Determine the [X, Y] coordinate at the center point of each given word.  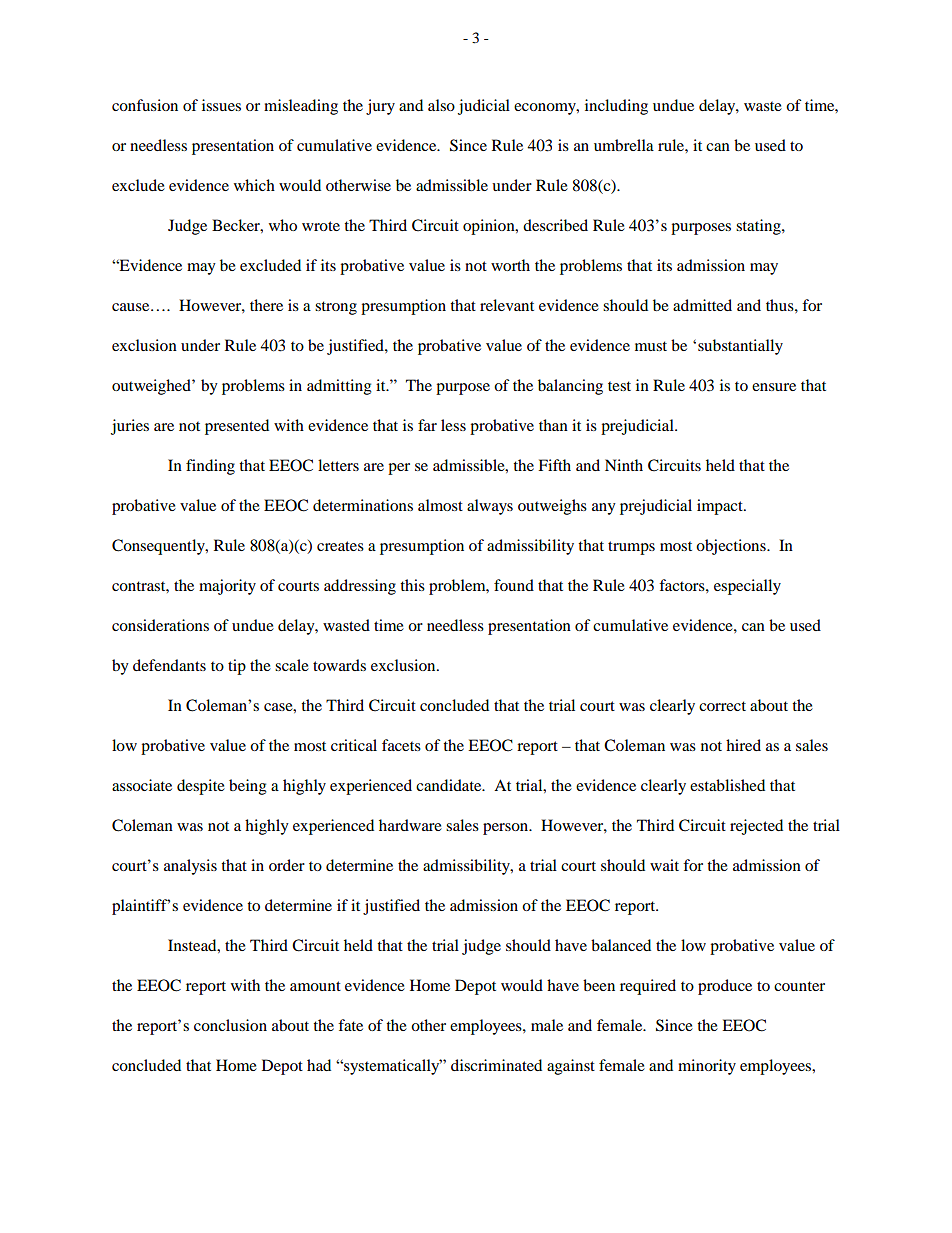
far [427, 425]
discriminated [496, 1065]
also [441, 105]
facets [401, 745]
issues [221, 105]
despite [201, 787]
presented [237, 427]
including [616, 107]
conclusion [230, 1025]
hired [743, 745]
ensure [774, 387]
